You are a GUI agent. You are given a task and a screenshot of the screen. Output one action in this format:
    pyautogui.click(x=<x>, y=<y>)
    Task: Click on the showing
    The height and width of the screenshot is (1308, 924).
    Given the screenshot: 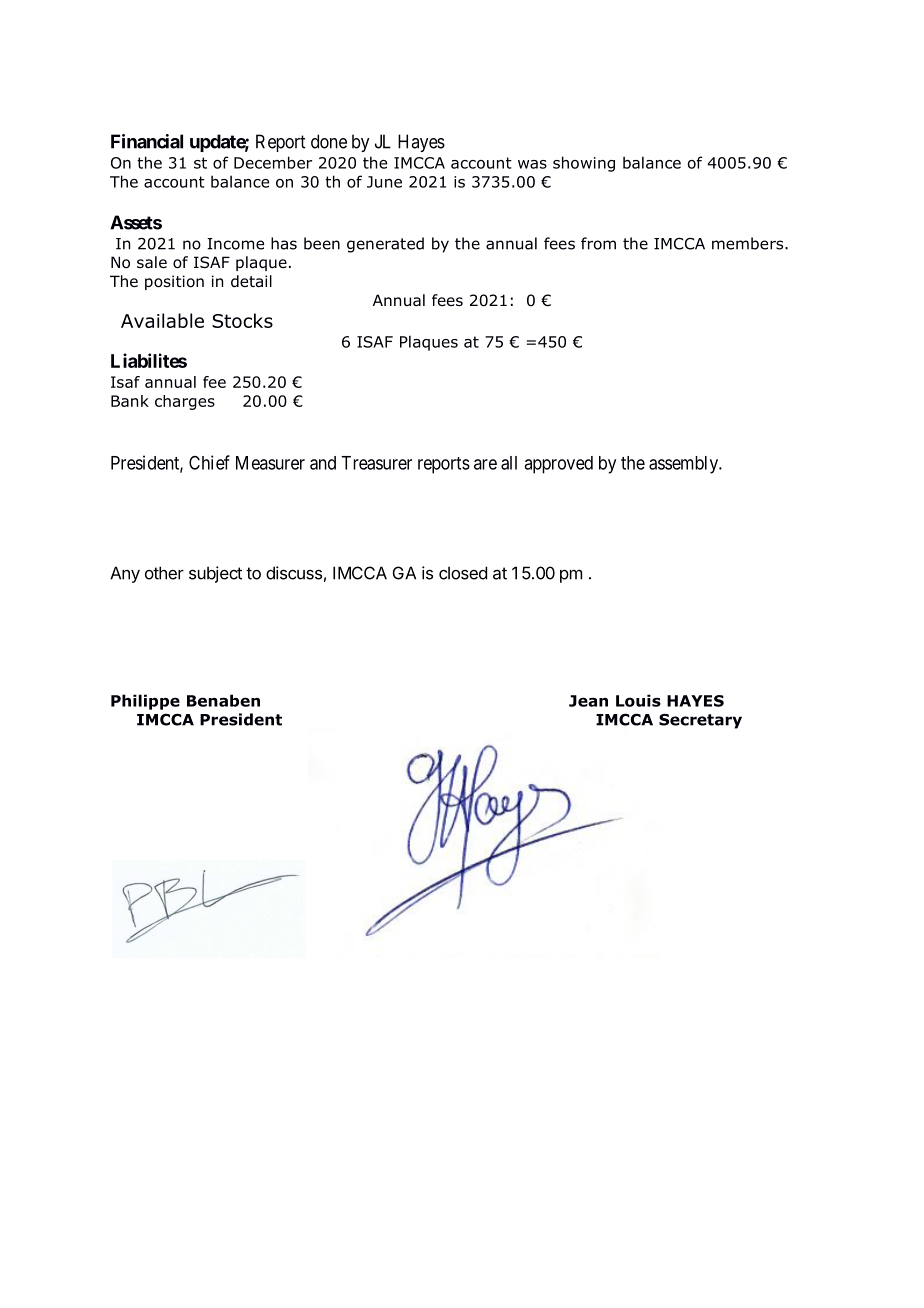 What is the action you would take?
    pyautogui.click(x=584, y=164)
